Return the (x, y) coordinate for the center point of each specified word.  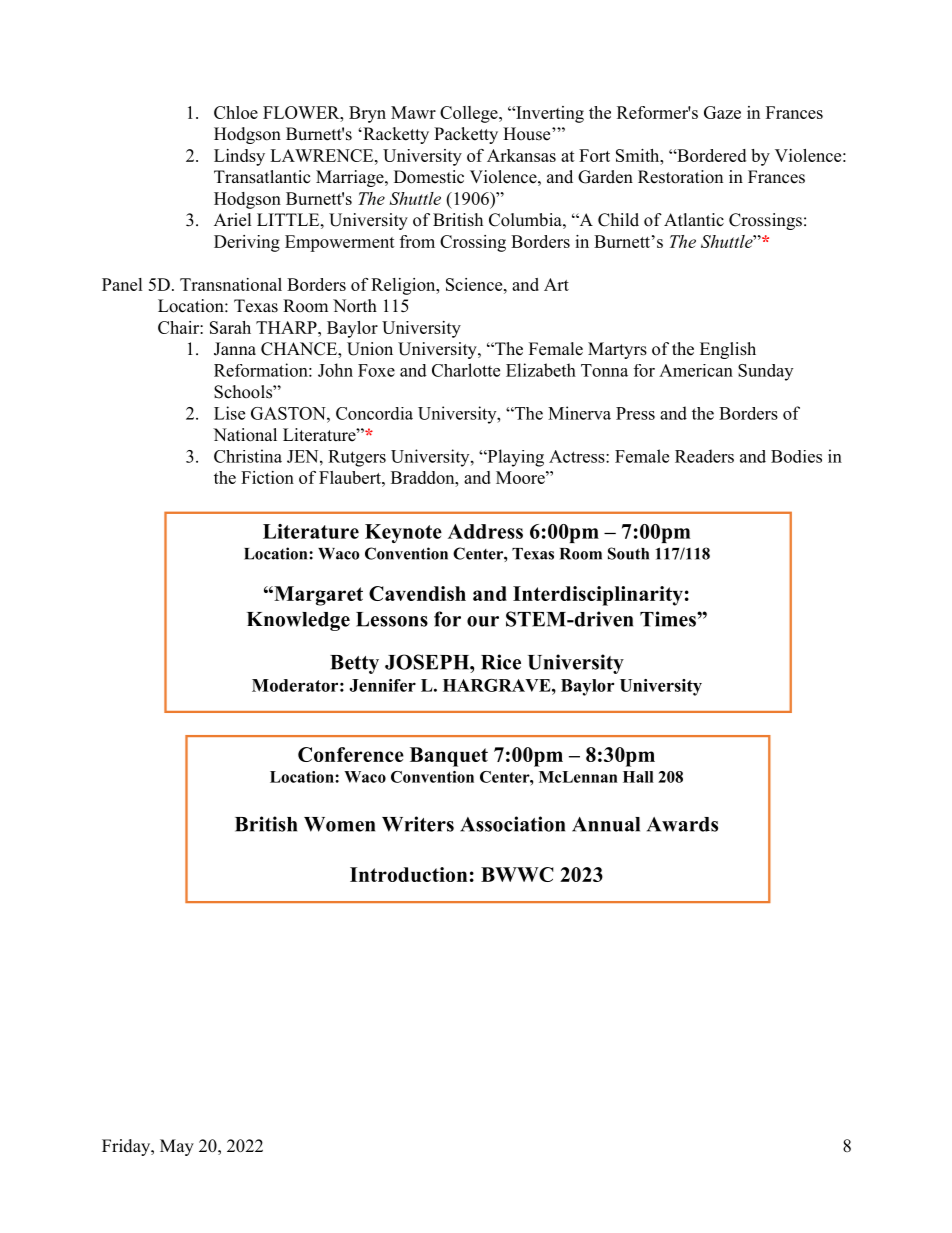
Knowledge (298, 621)
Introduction (408, 874)
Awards (682, 824)
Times (669, 619)
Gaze (722, 112)
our (483, 621)
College (470, 114)
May (177, 1147)
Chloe (236, 112)
